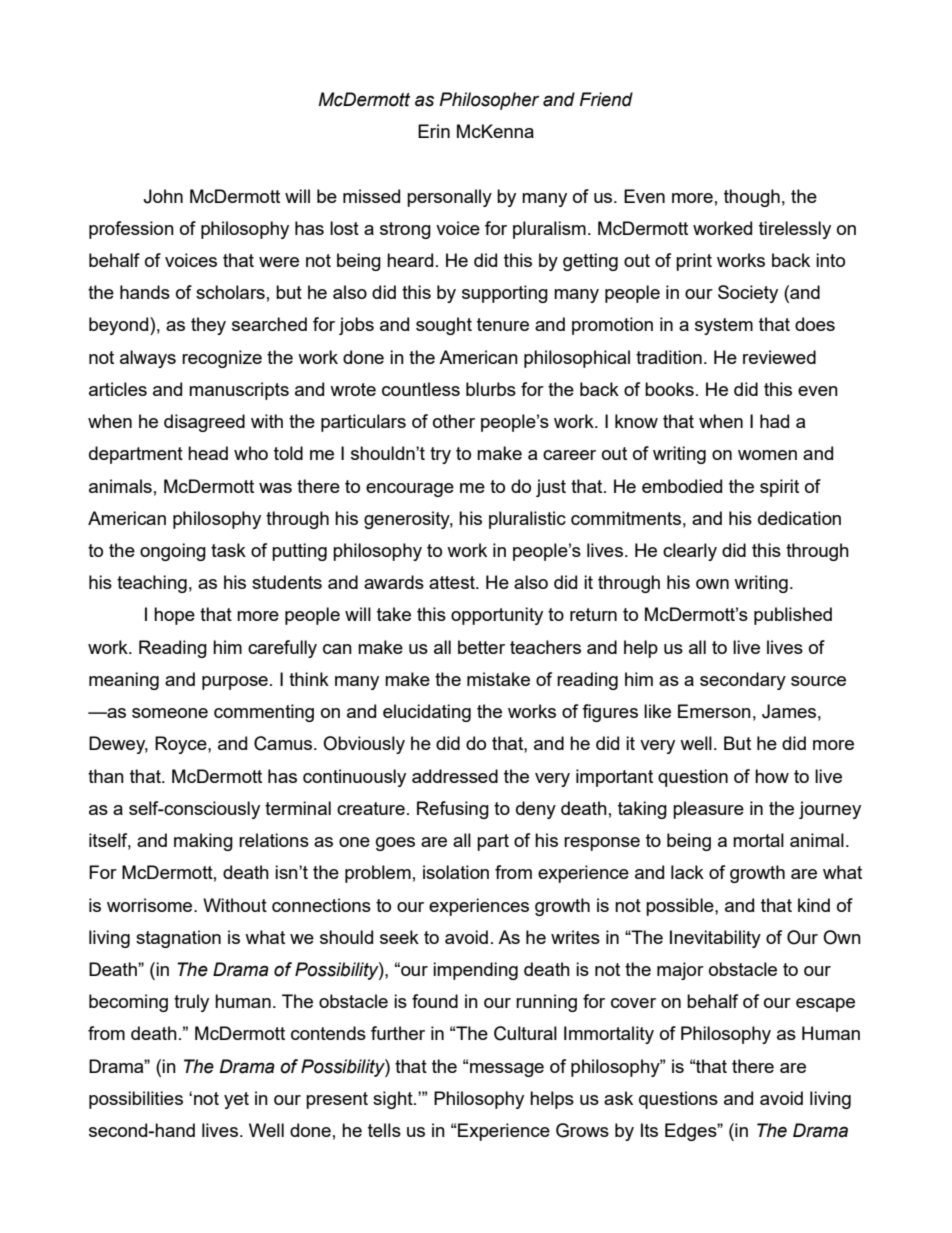 This screenshot has width=952, height=1233. I want to click on though, so click(752, 198).
